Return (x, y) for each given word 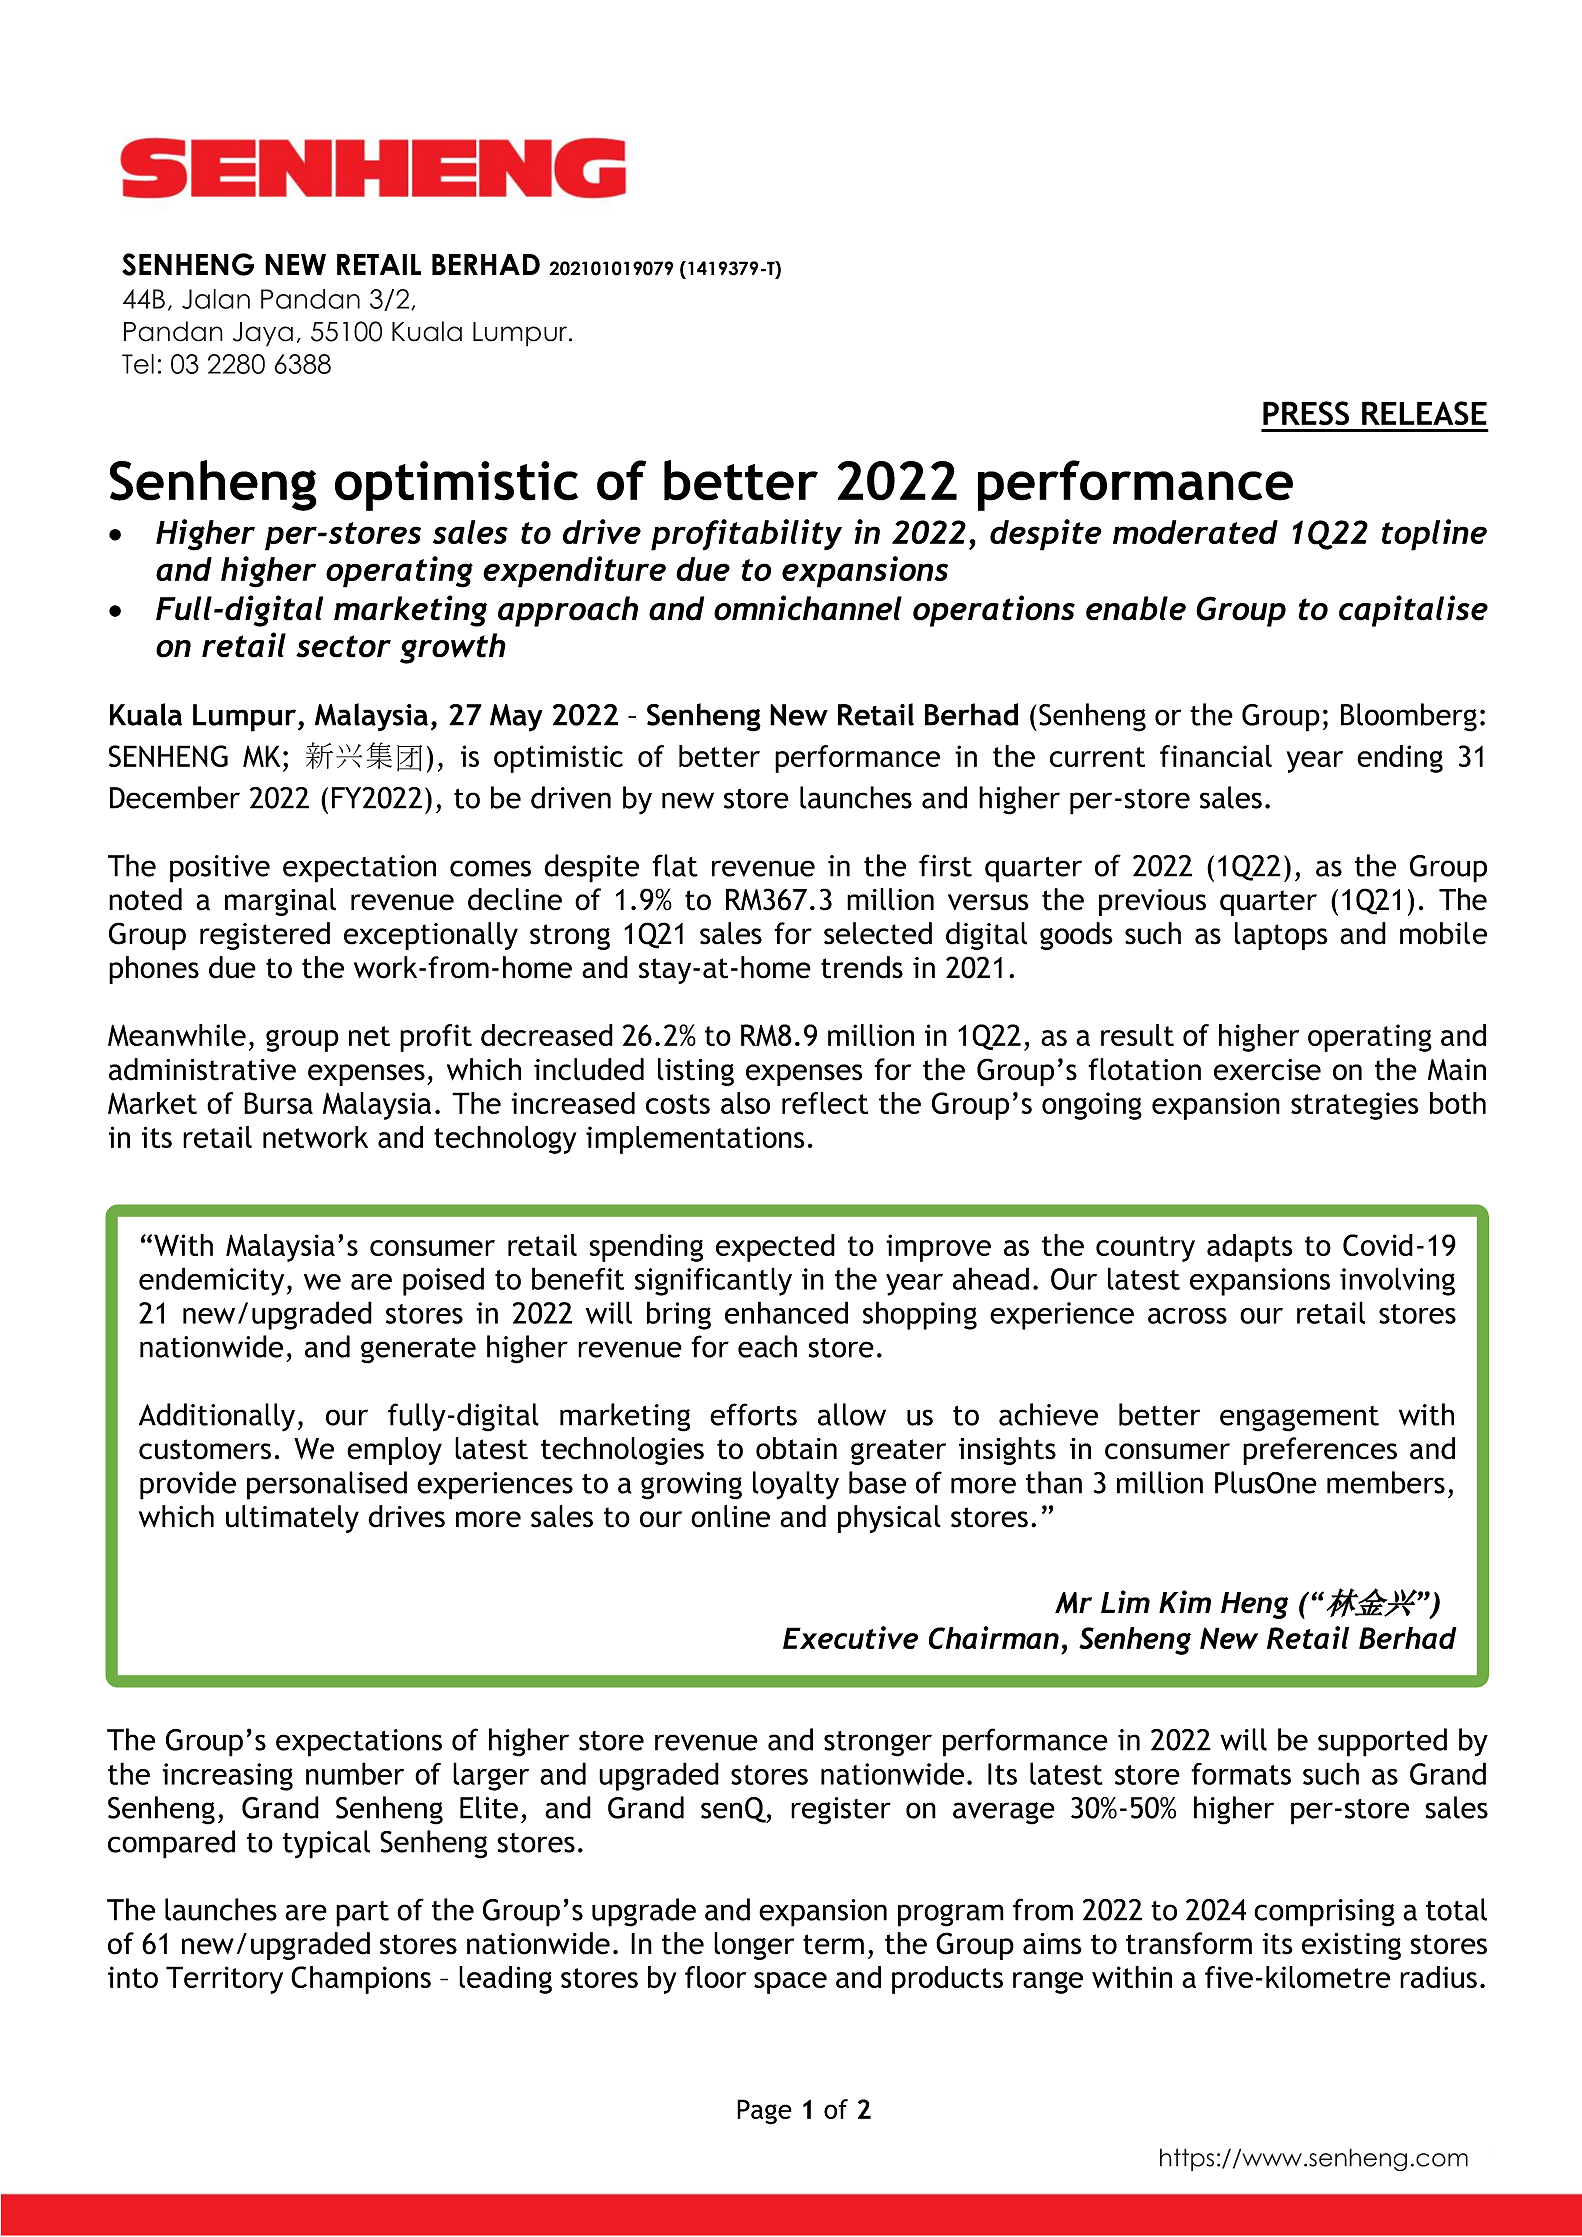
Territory (224, 1980)
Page (764, 2112)
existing (1351, 1946)
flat (675, 865)
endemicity (211, 1281)
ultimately (292, 1519)
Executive (850, 1637)
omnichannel (808, 608)
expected (775, 1248)
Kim (1185, 1601)
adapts (1250, 1248)
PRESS (1306, 413)
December (175, 797)
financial (1216, 756)
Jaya (263, 334)
